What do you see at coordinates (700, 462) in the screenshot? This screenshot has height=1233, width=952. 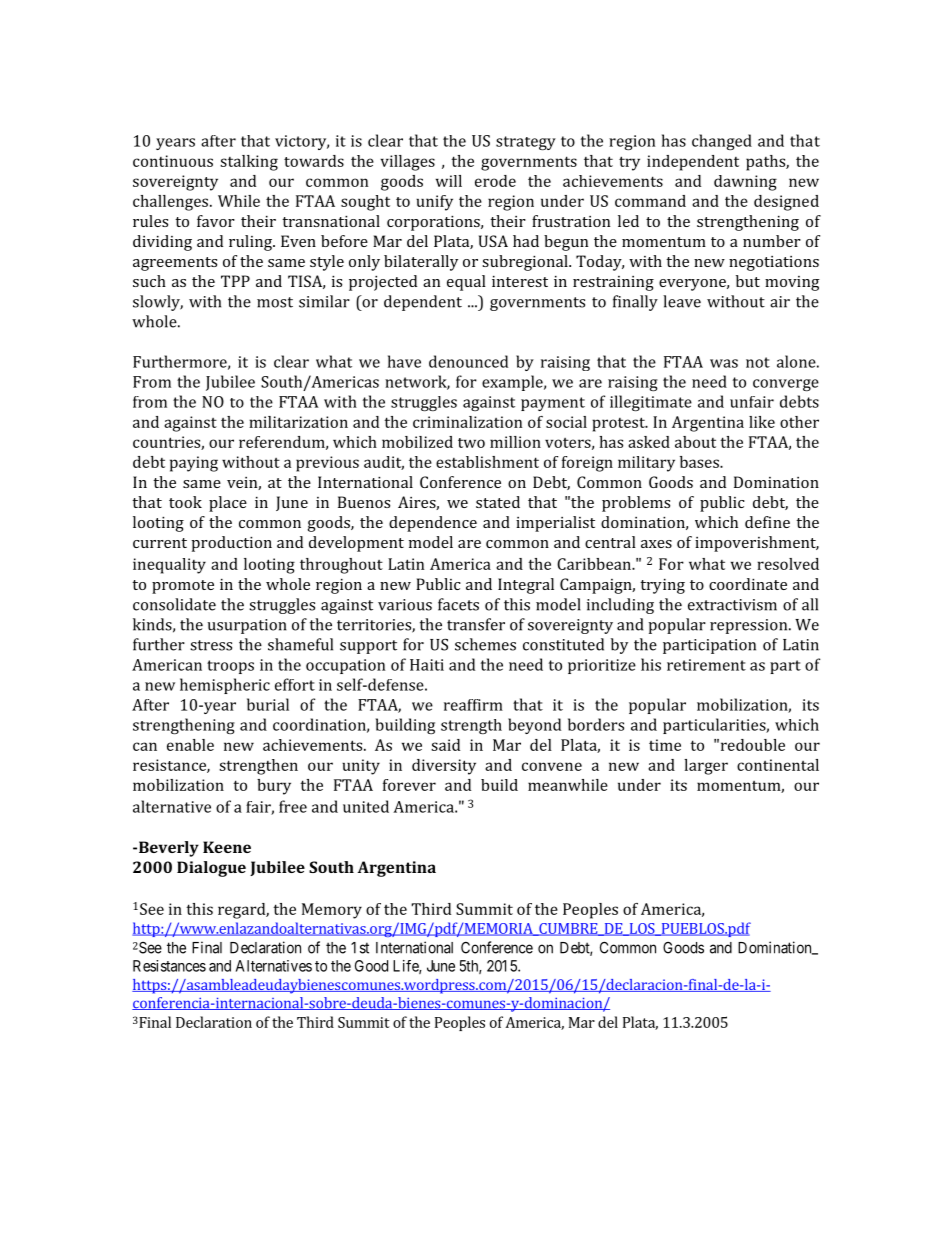 I see `bases` at bounding box center [700, 462].
